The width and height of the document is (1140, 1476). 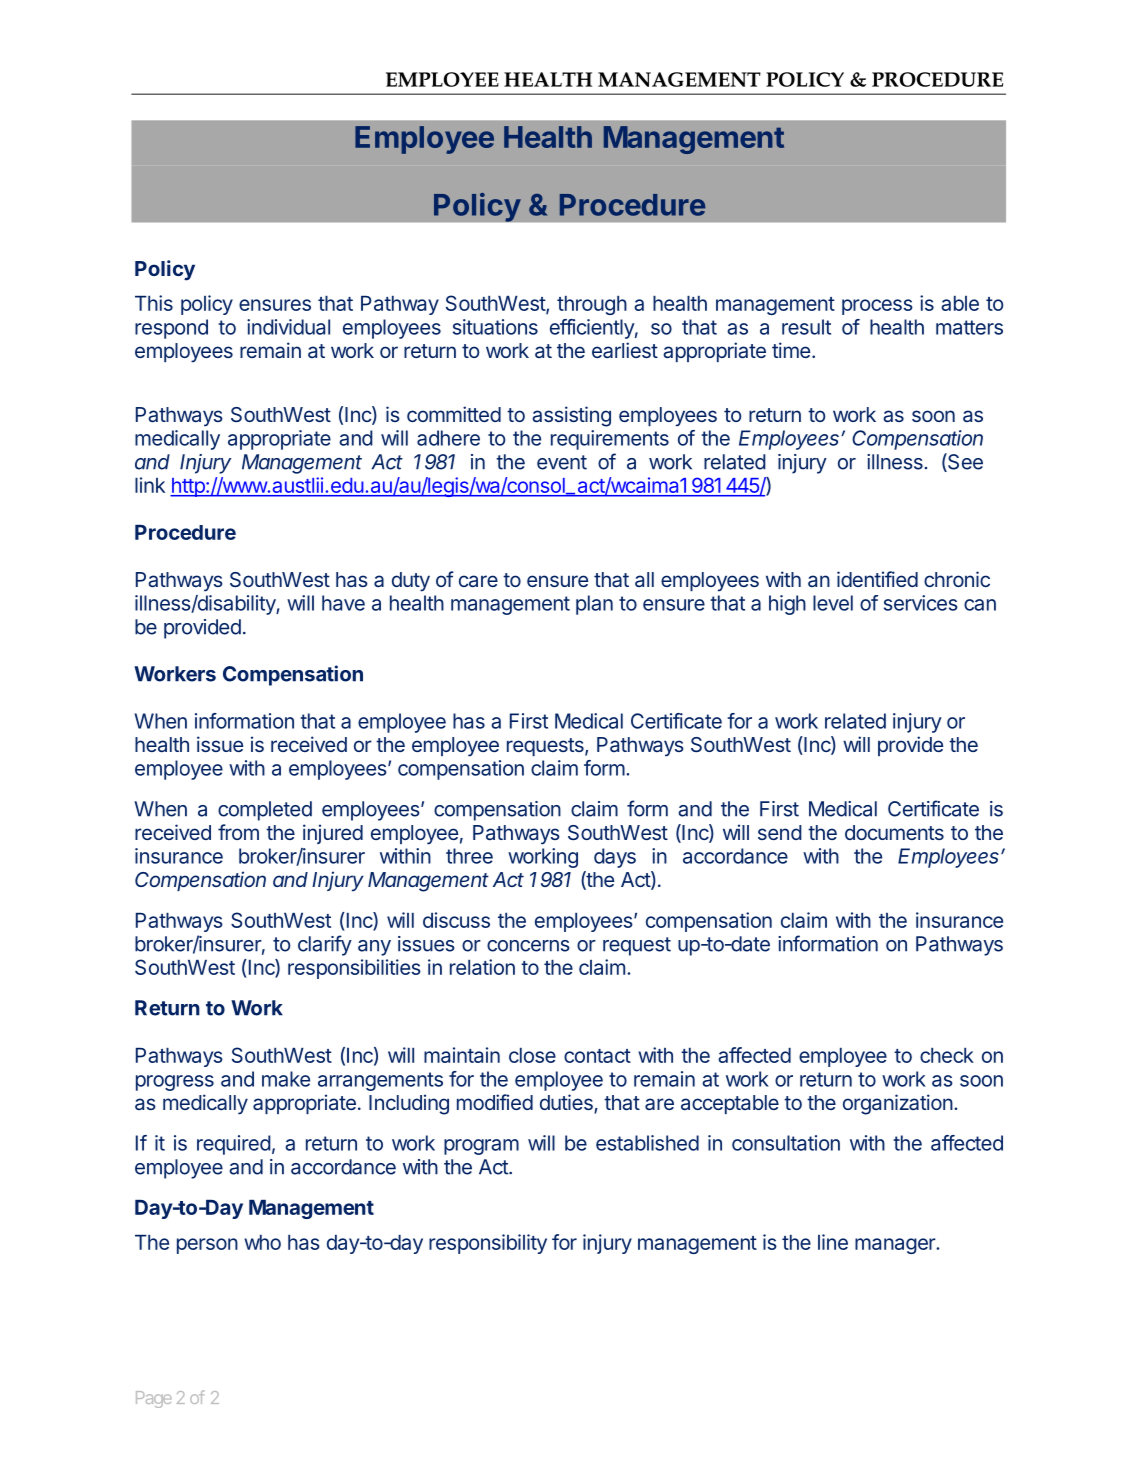 What do you see at coordinates (154, 1399) in the document?
I see `Page` at bounding box center [154, 1399].
